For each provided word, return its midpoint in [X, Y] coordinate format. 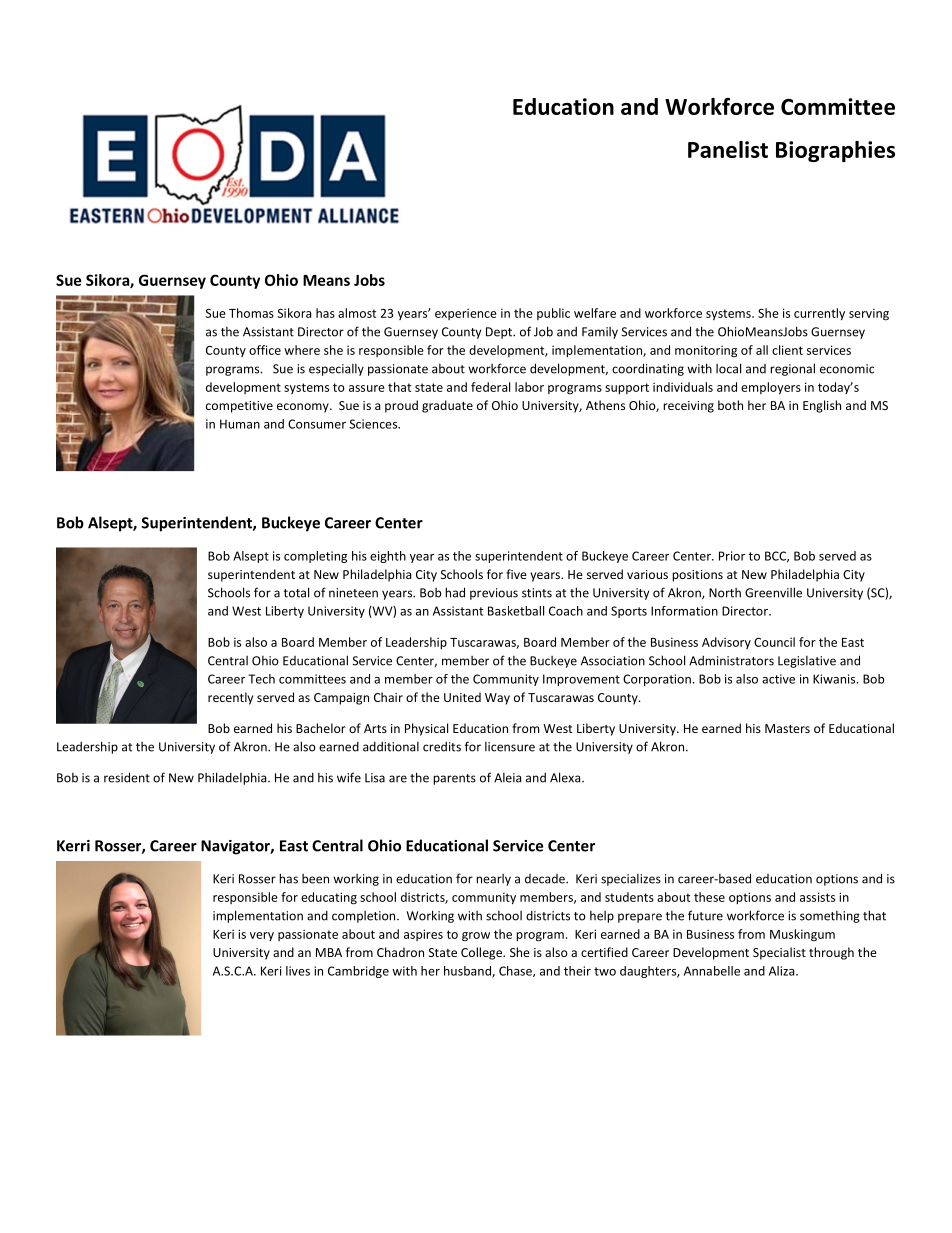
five [516, 574]
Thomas [251, 313]
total [296, 592]
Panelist [728, 149]
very [262, 936]
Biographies [835, 151]
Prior [732, 556]
